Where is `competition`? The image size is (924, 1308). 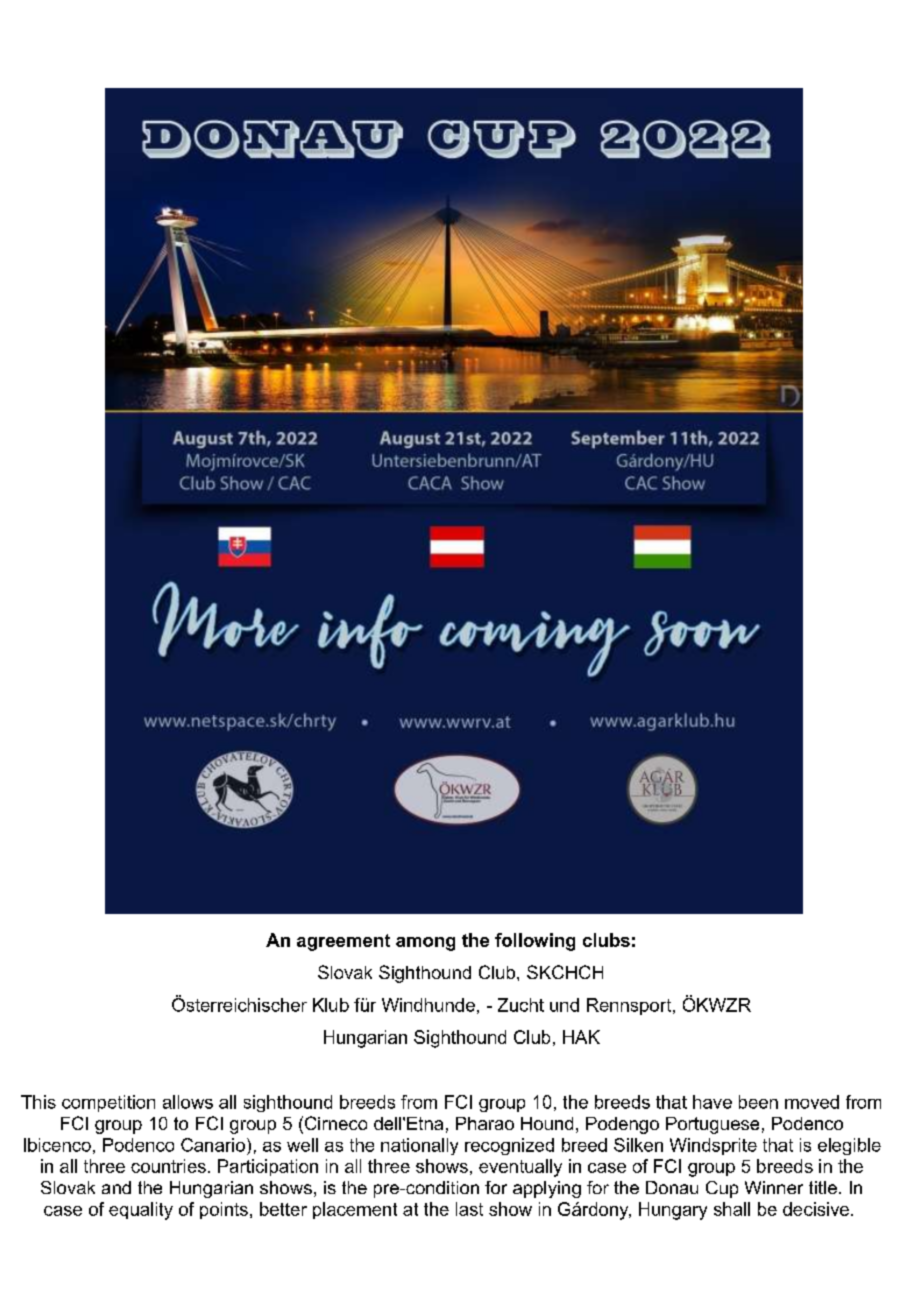 competition is located at coordinates (108, 1103).
